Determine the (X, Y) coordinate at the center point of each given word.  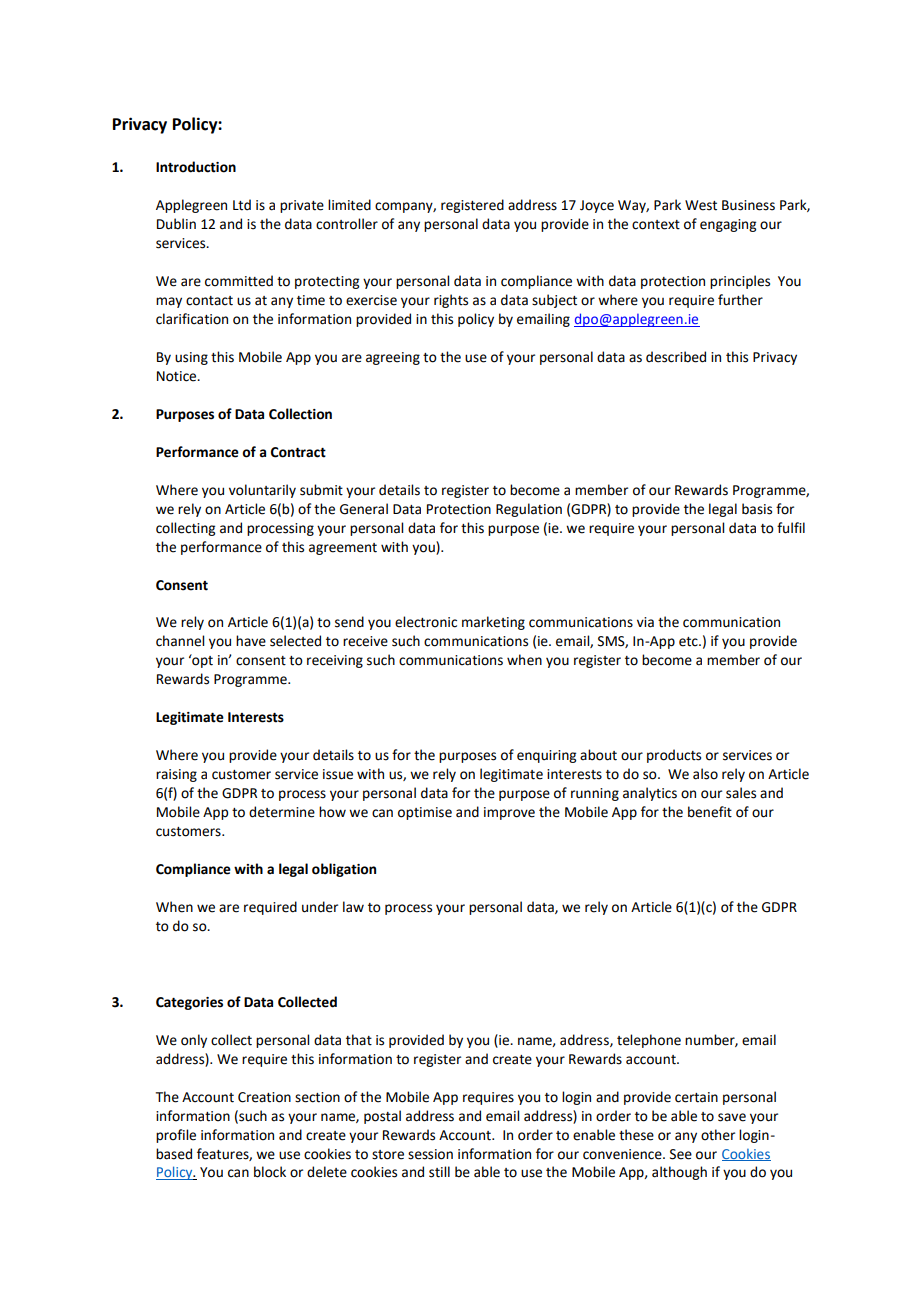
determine (282, 812)
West (701, 205)
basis (757, 509)
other (718, 1135)
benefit (710, 812)
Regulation (529, 510)
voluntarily (262, 491)
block (270, 1172)
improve (509, 813)
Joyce (597, 206)
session (430, 1154)
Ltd (242, 205)
